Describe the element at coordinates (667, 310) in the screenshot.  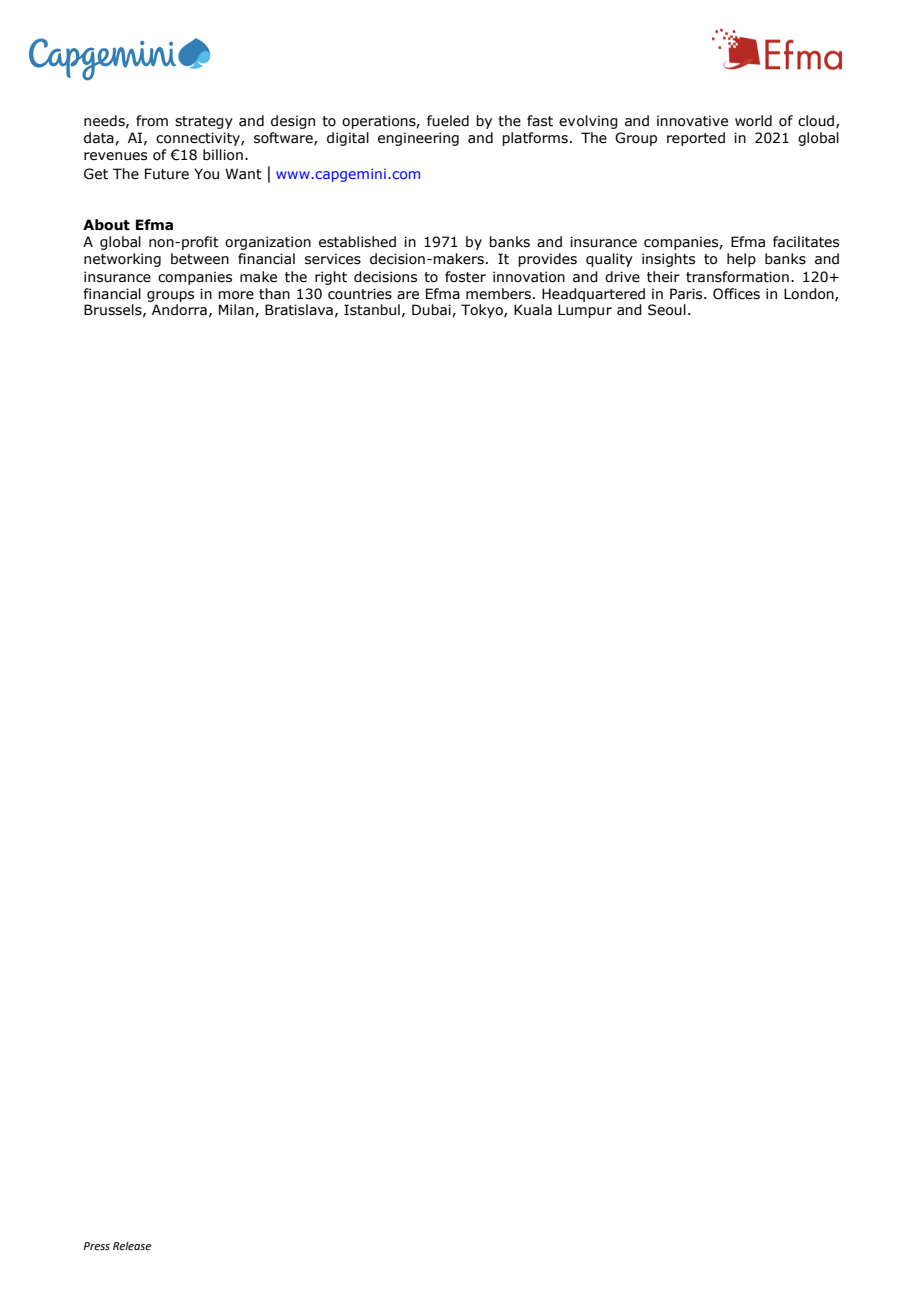
I see `Seoul` at that location.
